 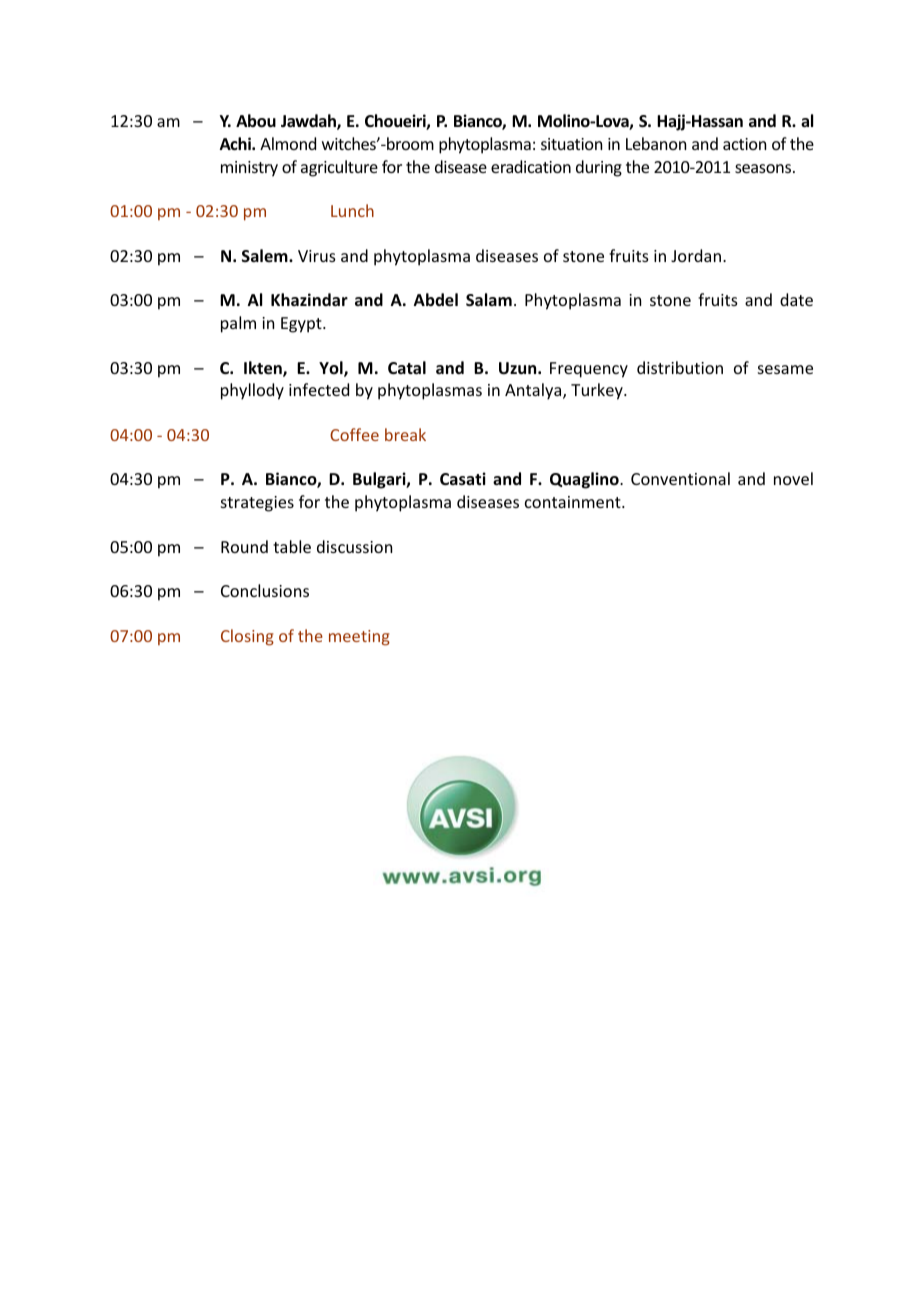 What do you see at coordinates (354, 434) in the screenshot?
I see `Coffee` at bounding box center [354, 434].
